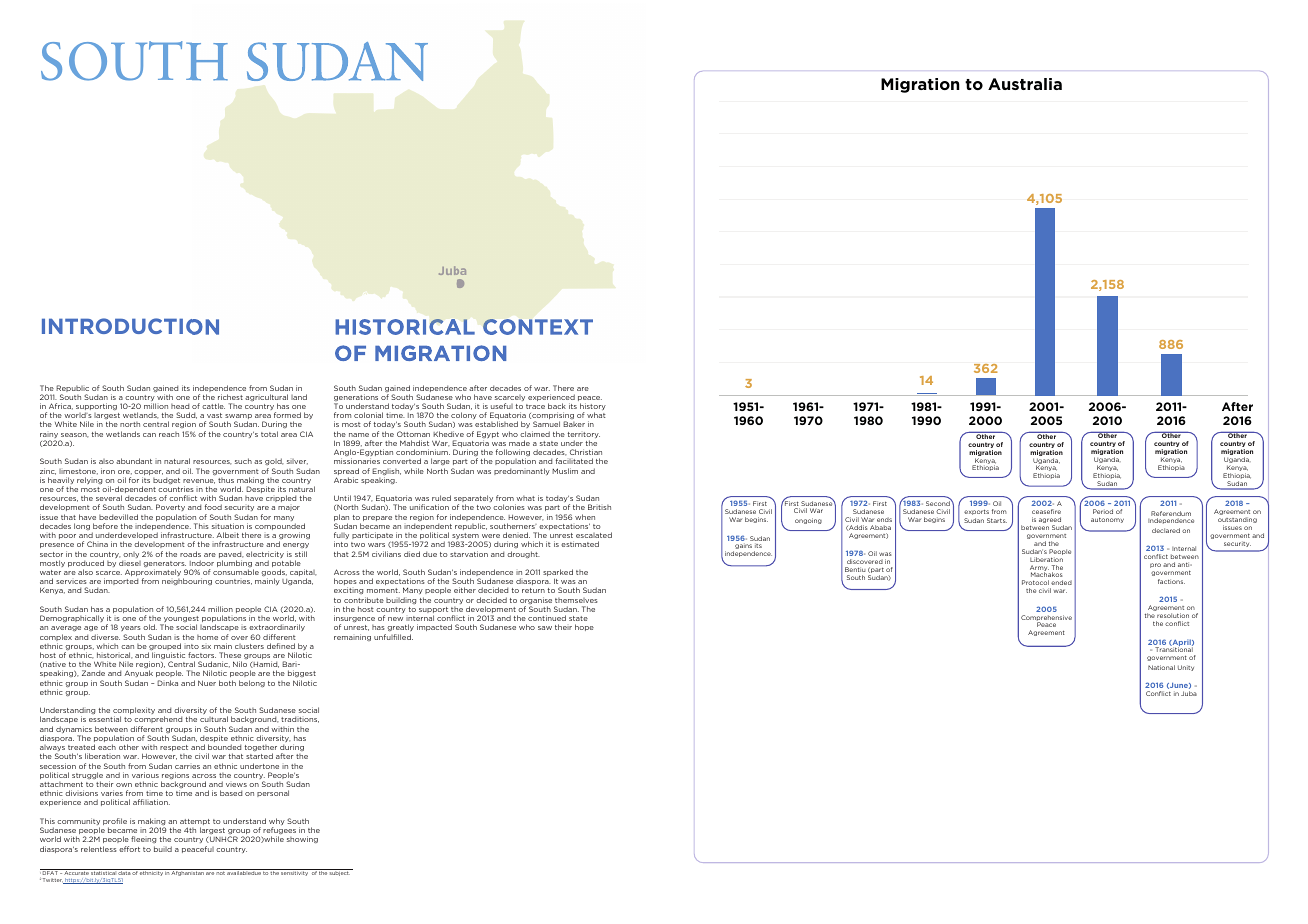 The width and height of the screenshot is (1308, 924). I want to click on cattle, so click(213, 406).
